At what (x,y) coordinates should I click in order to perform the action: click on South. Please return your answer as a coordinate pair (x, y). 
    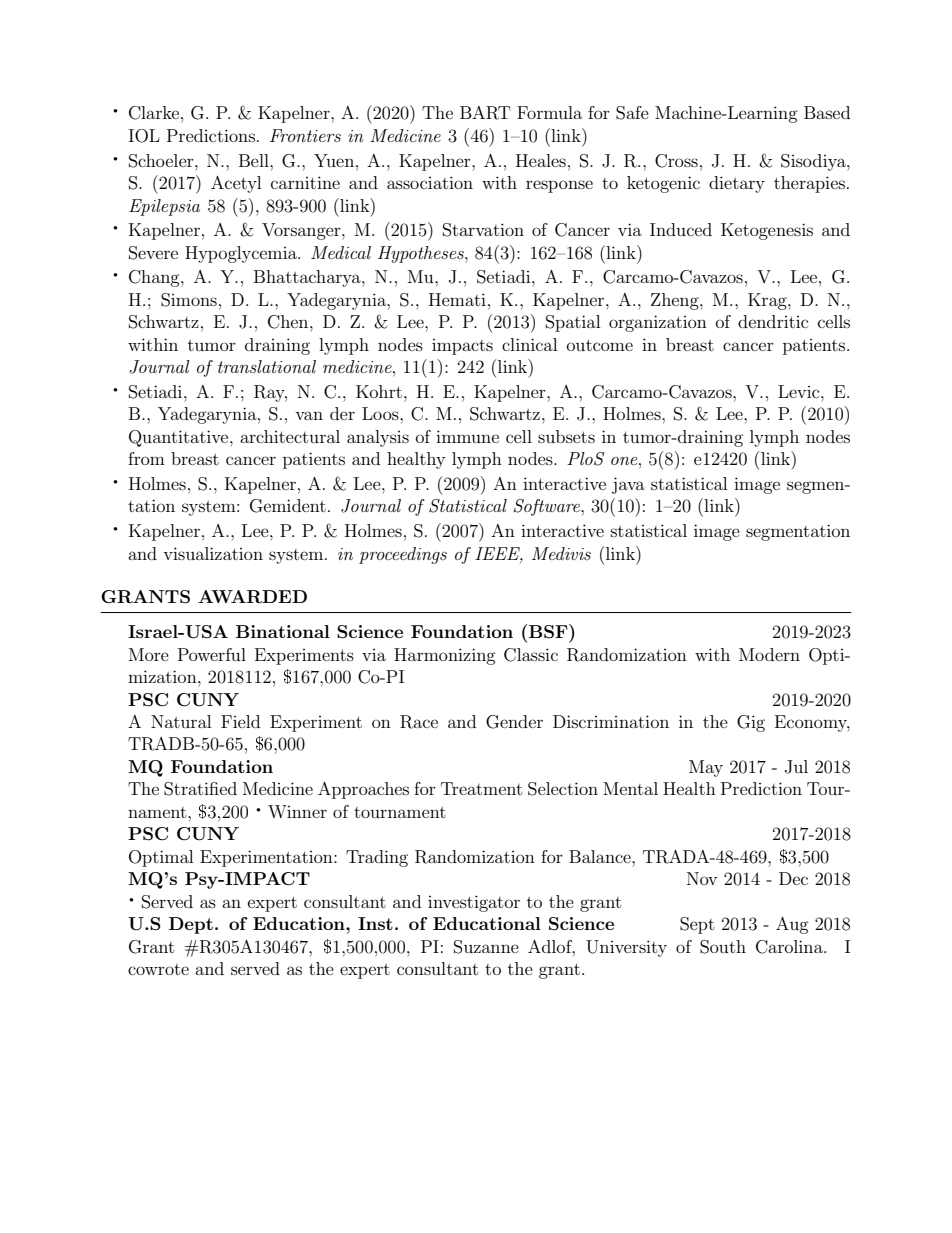
    Looking at the image, I should click on (723, 947).
